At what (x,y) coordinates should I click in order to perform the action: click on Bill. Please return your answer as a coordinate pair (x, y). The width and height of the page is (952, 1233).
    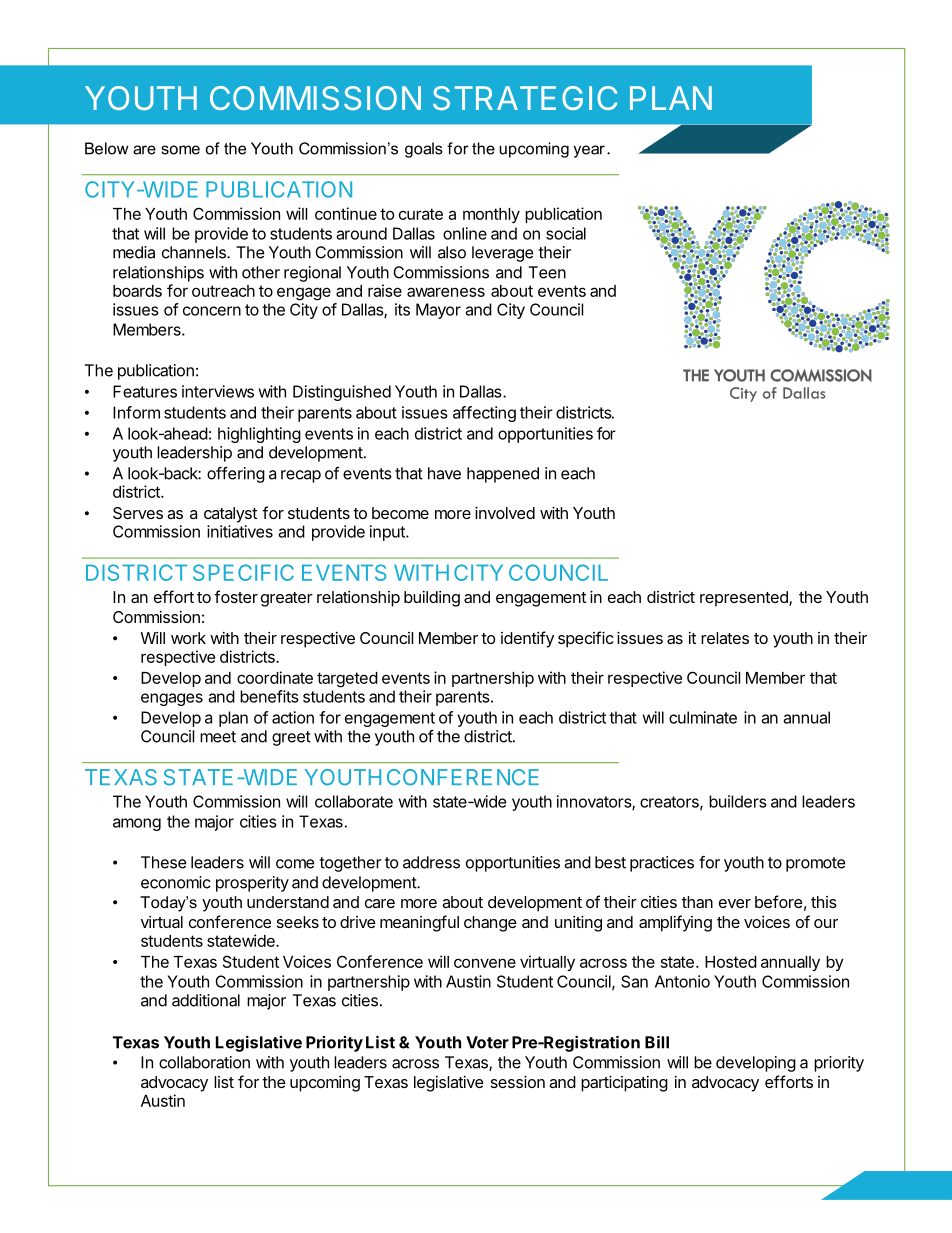
    Looking at the image, I should click on (657, 1042).
